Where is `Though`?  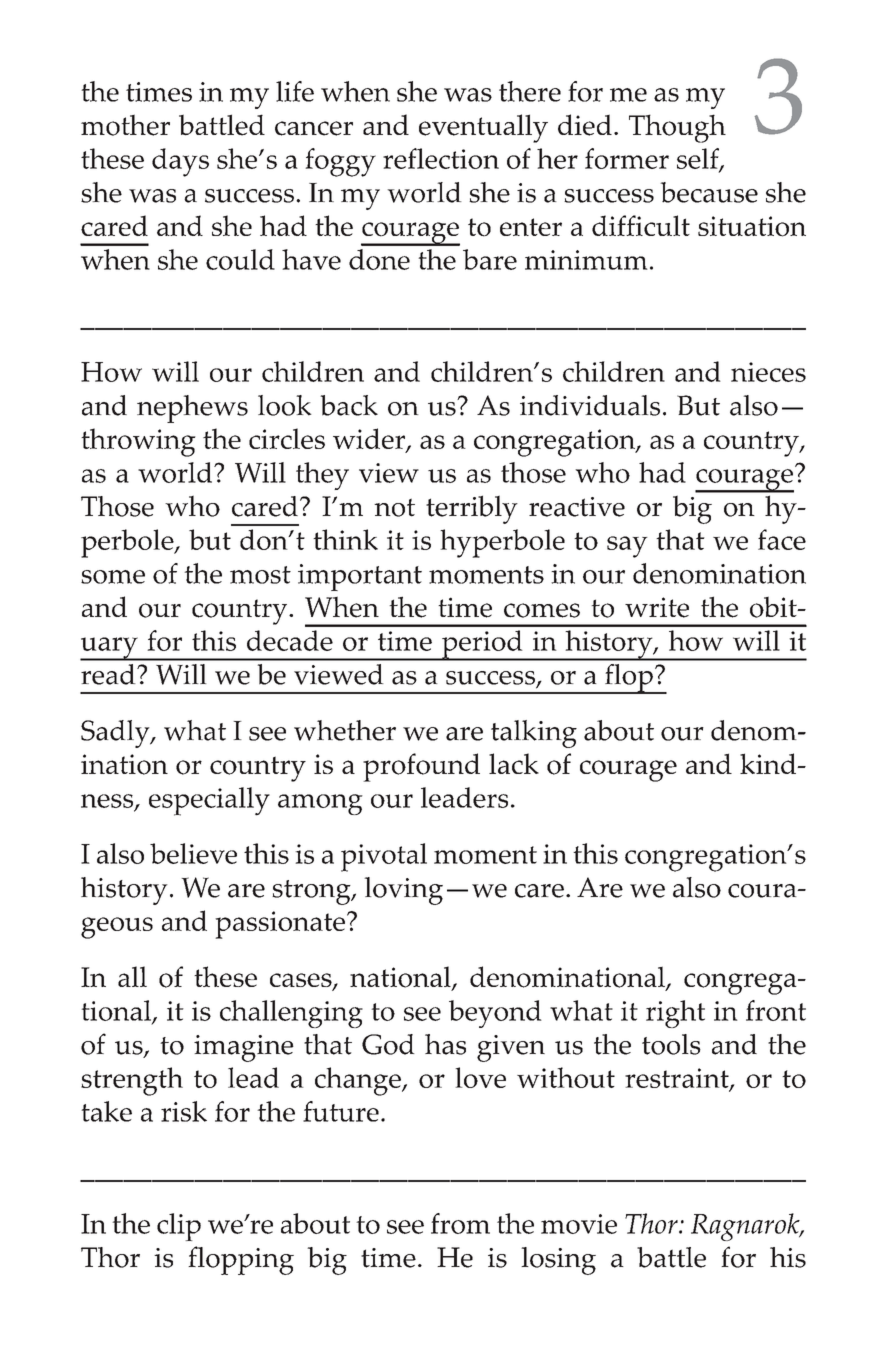 Though is located at coordinates (677, 128).
